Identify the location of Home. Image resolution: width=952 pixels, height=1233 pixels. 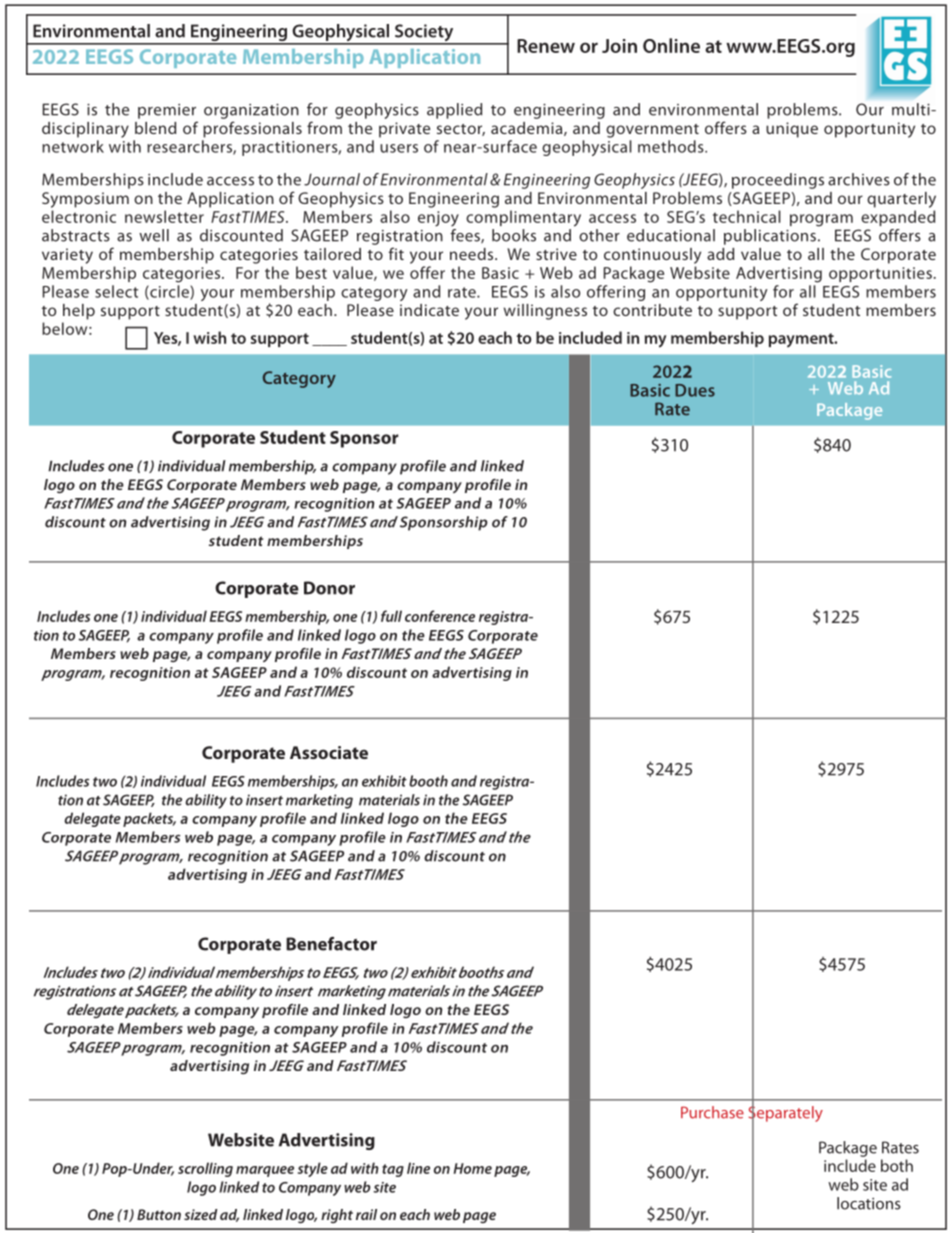
(473, 1168).
